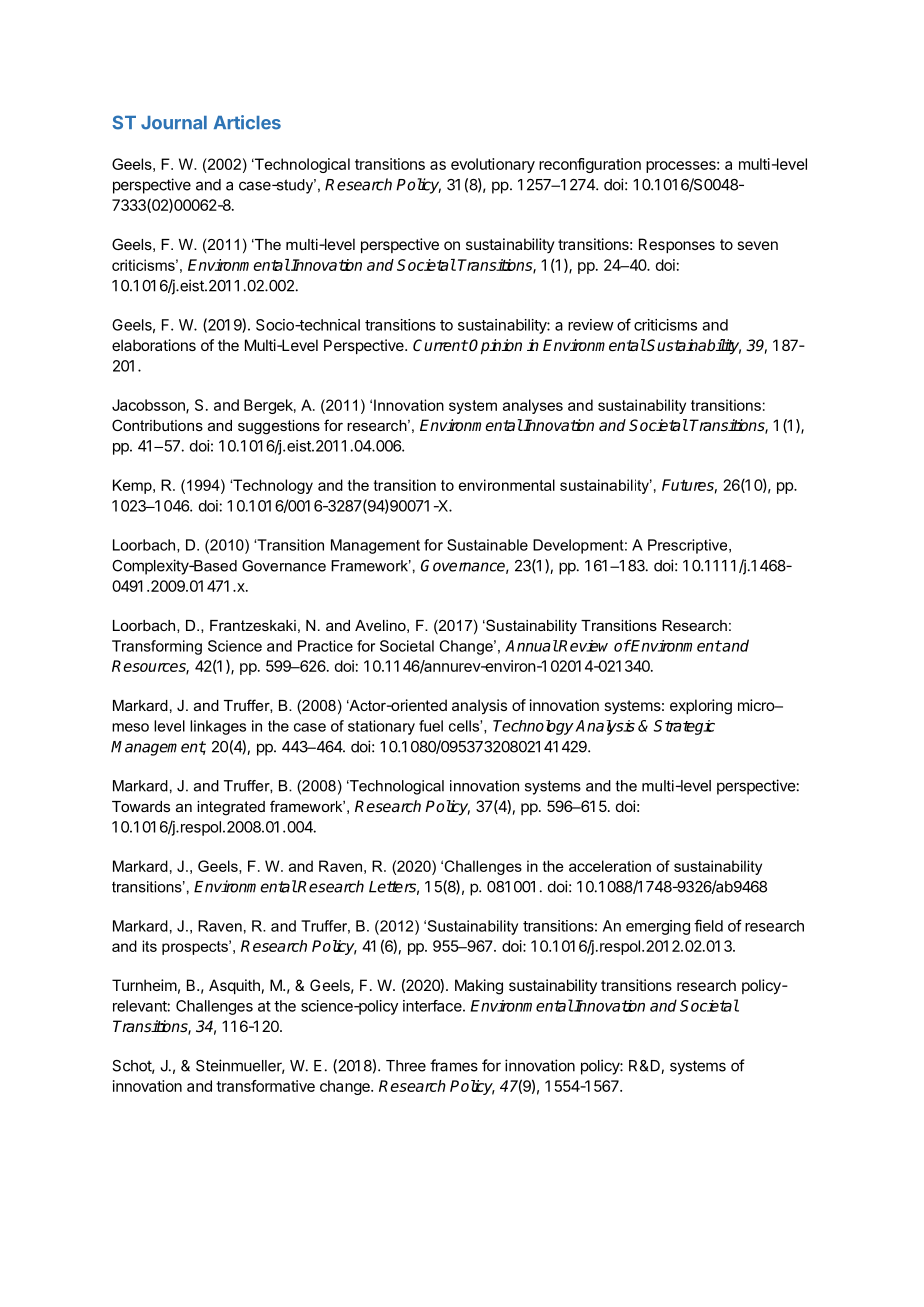 This page has width=924, height=1307. What do you see at coordinates (487, 545) in the page?
I see `Sustainable` at bounding box center [487, 545].
